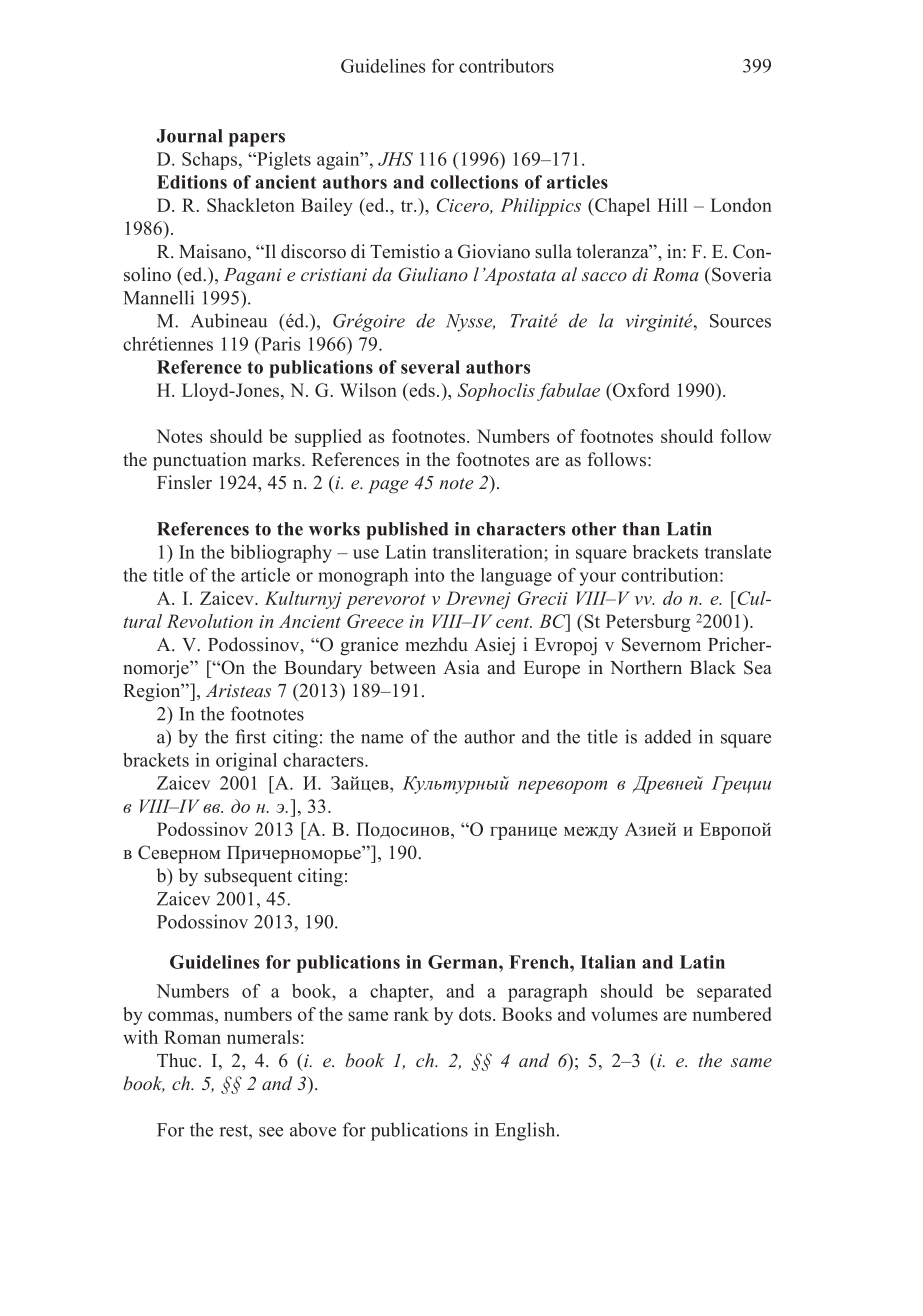 The width and height of the document is (923, 1316). Describe the element at coordinates (429, 575) in the document. I see `into` at that location.
